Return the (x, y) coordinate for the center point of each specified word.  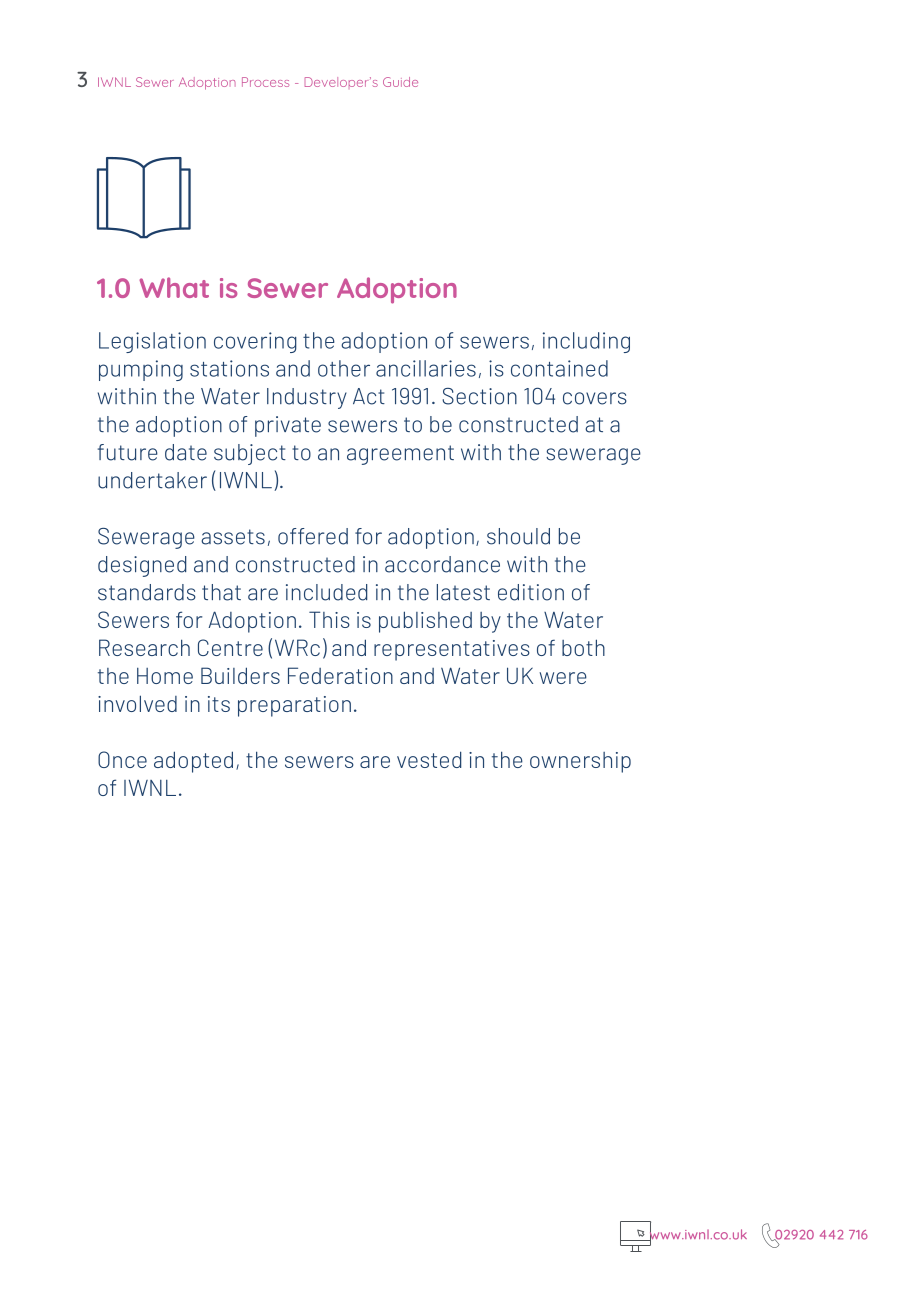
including (586, 342)
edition (531, 592)
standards (147, 592)
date (186, 452)
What (174, 287)
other (344, 368)
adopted (193, 762)
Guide (400, 82)
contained (559, 368)
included (326, 592)
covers (595, 398)
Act (369, 396)
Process (265, 82)
